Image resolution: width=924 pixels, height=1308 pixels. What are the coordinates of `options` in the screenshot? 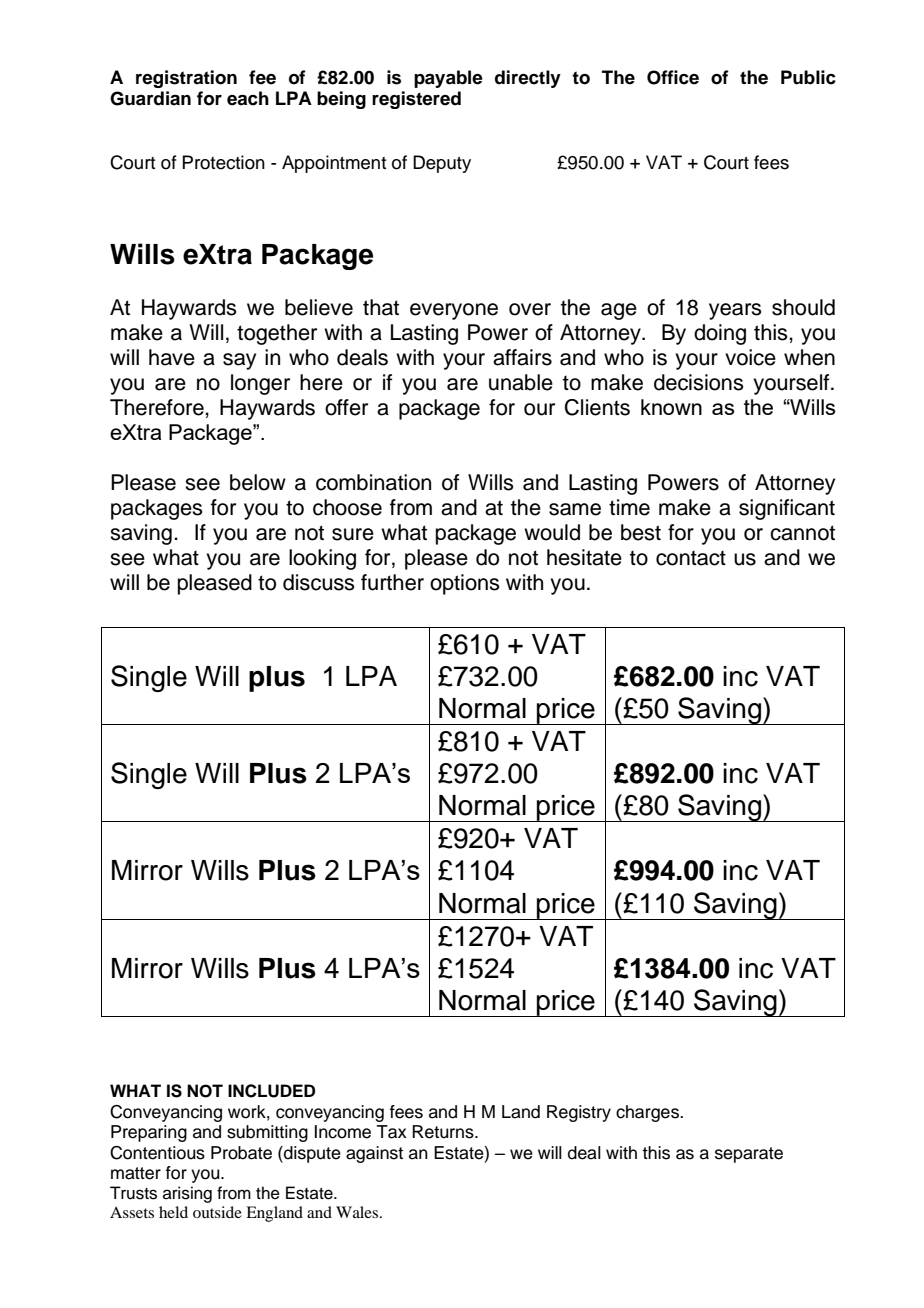 It's located at (465, 584).
